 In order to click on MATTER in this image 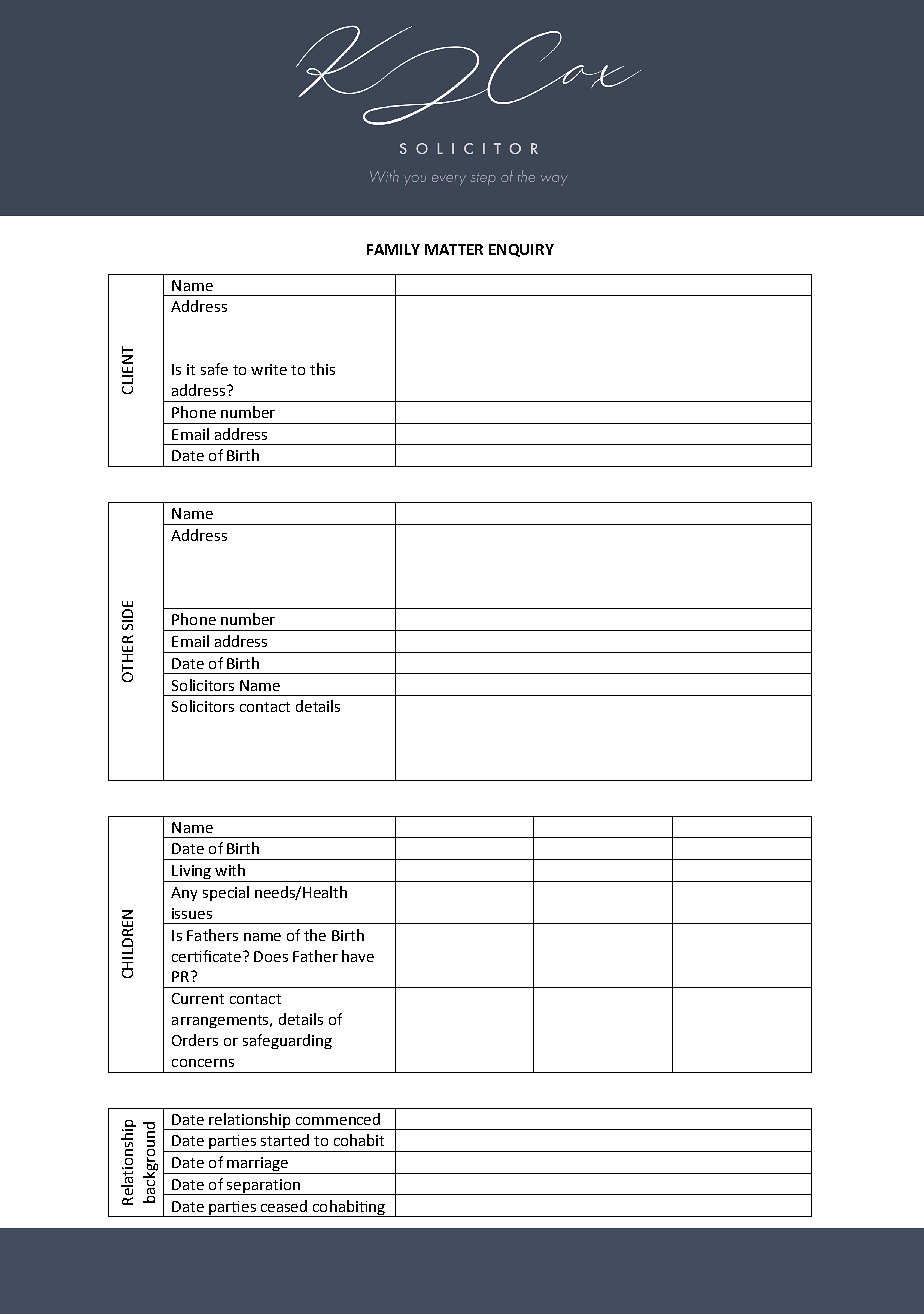, I will do `click(454, 249)`.
